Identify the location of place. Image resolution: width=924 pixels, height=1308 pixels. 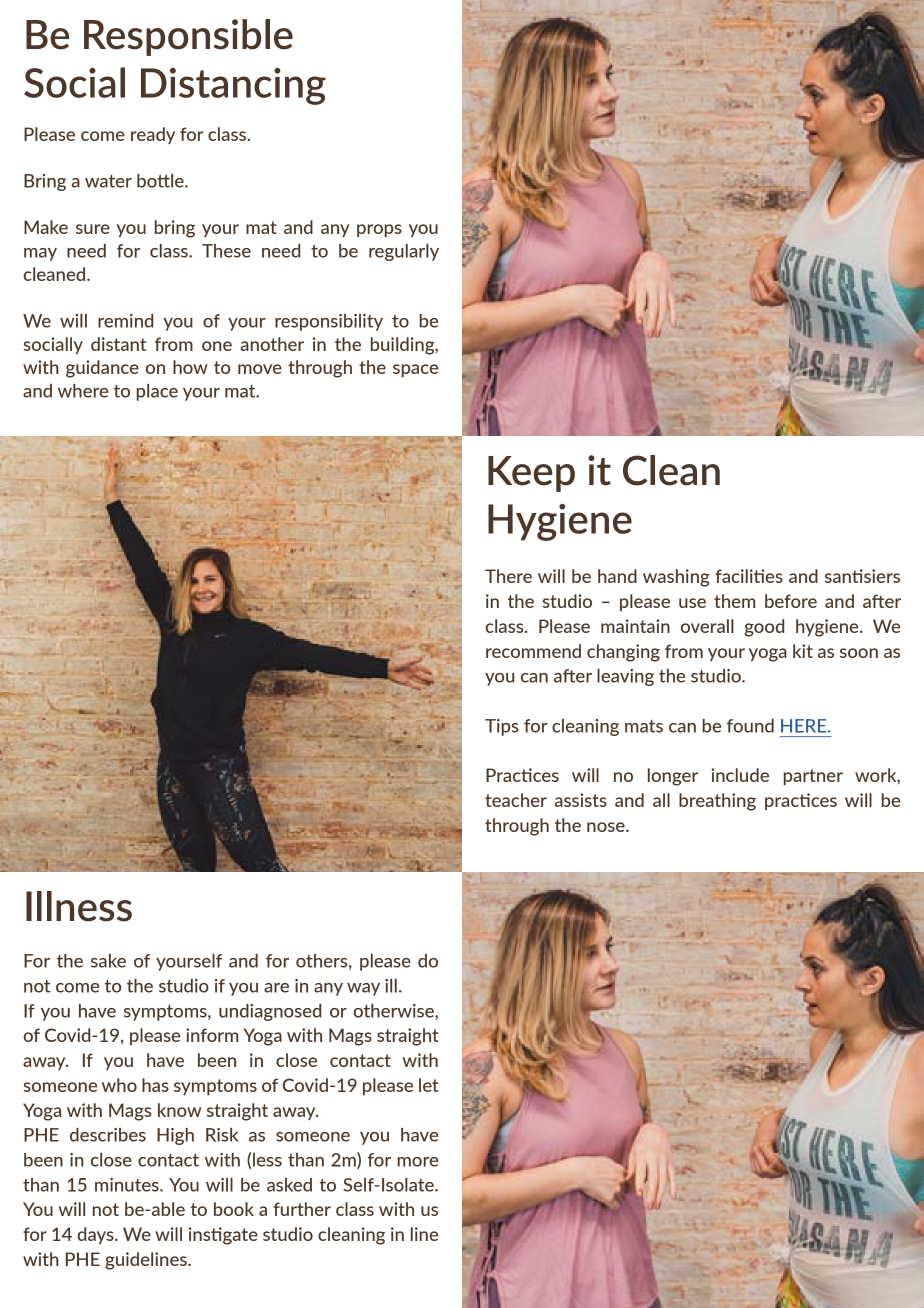
(157, 392).
